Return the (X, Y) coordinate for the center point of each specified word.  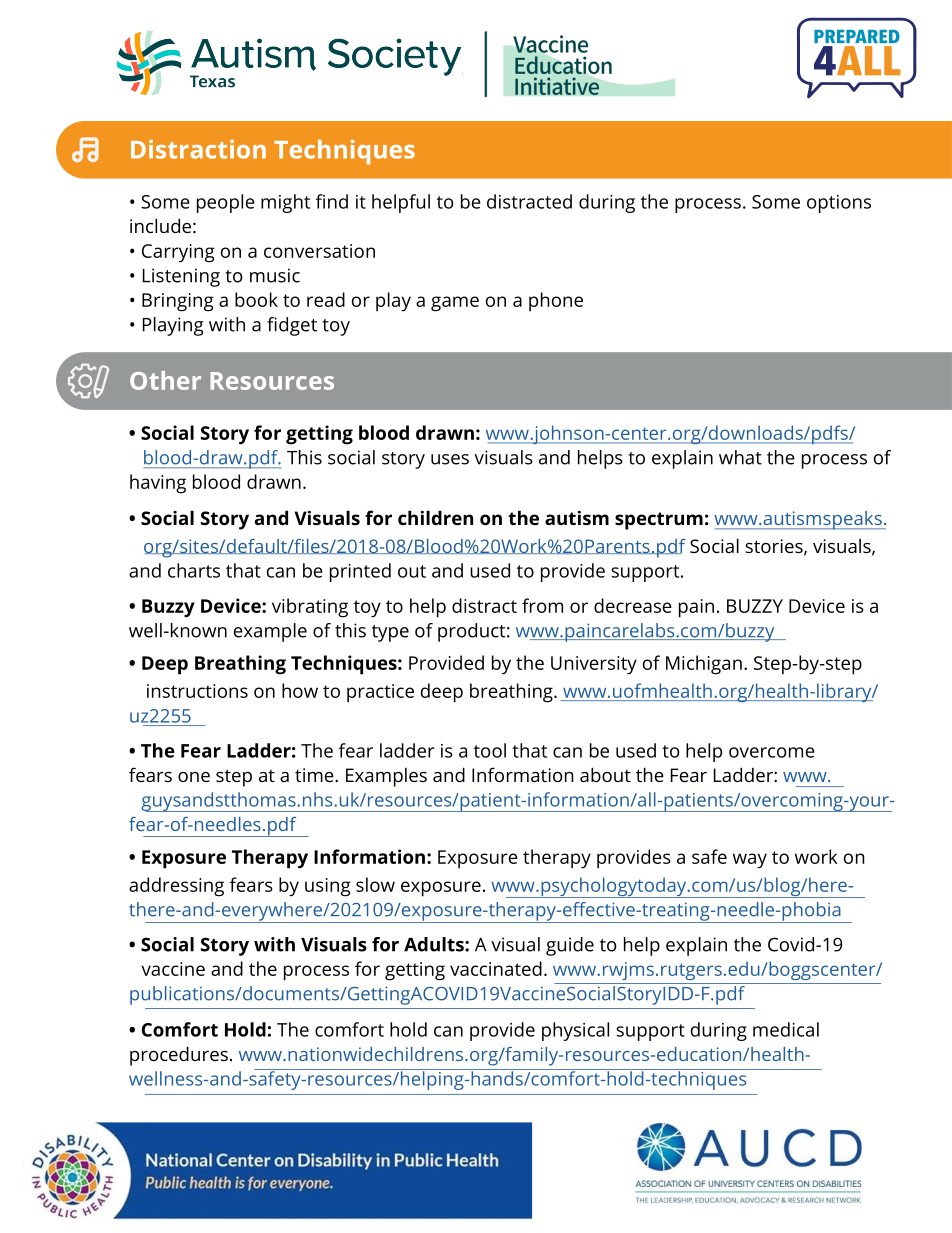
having (158, 484)
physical (575, 1031)
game (455, 304)
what (740, 457)
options (839, 204)
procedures (179, 1056)
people (226, 203)
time (315, 775)
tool (490, 750)
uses (450, 459)
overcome (772, 752)
